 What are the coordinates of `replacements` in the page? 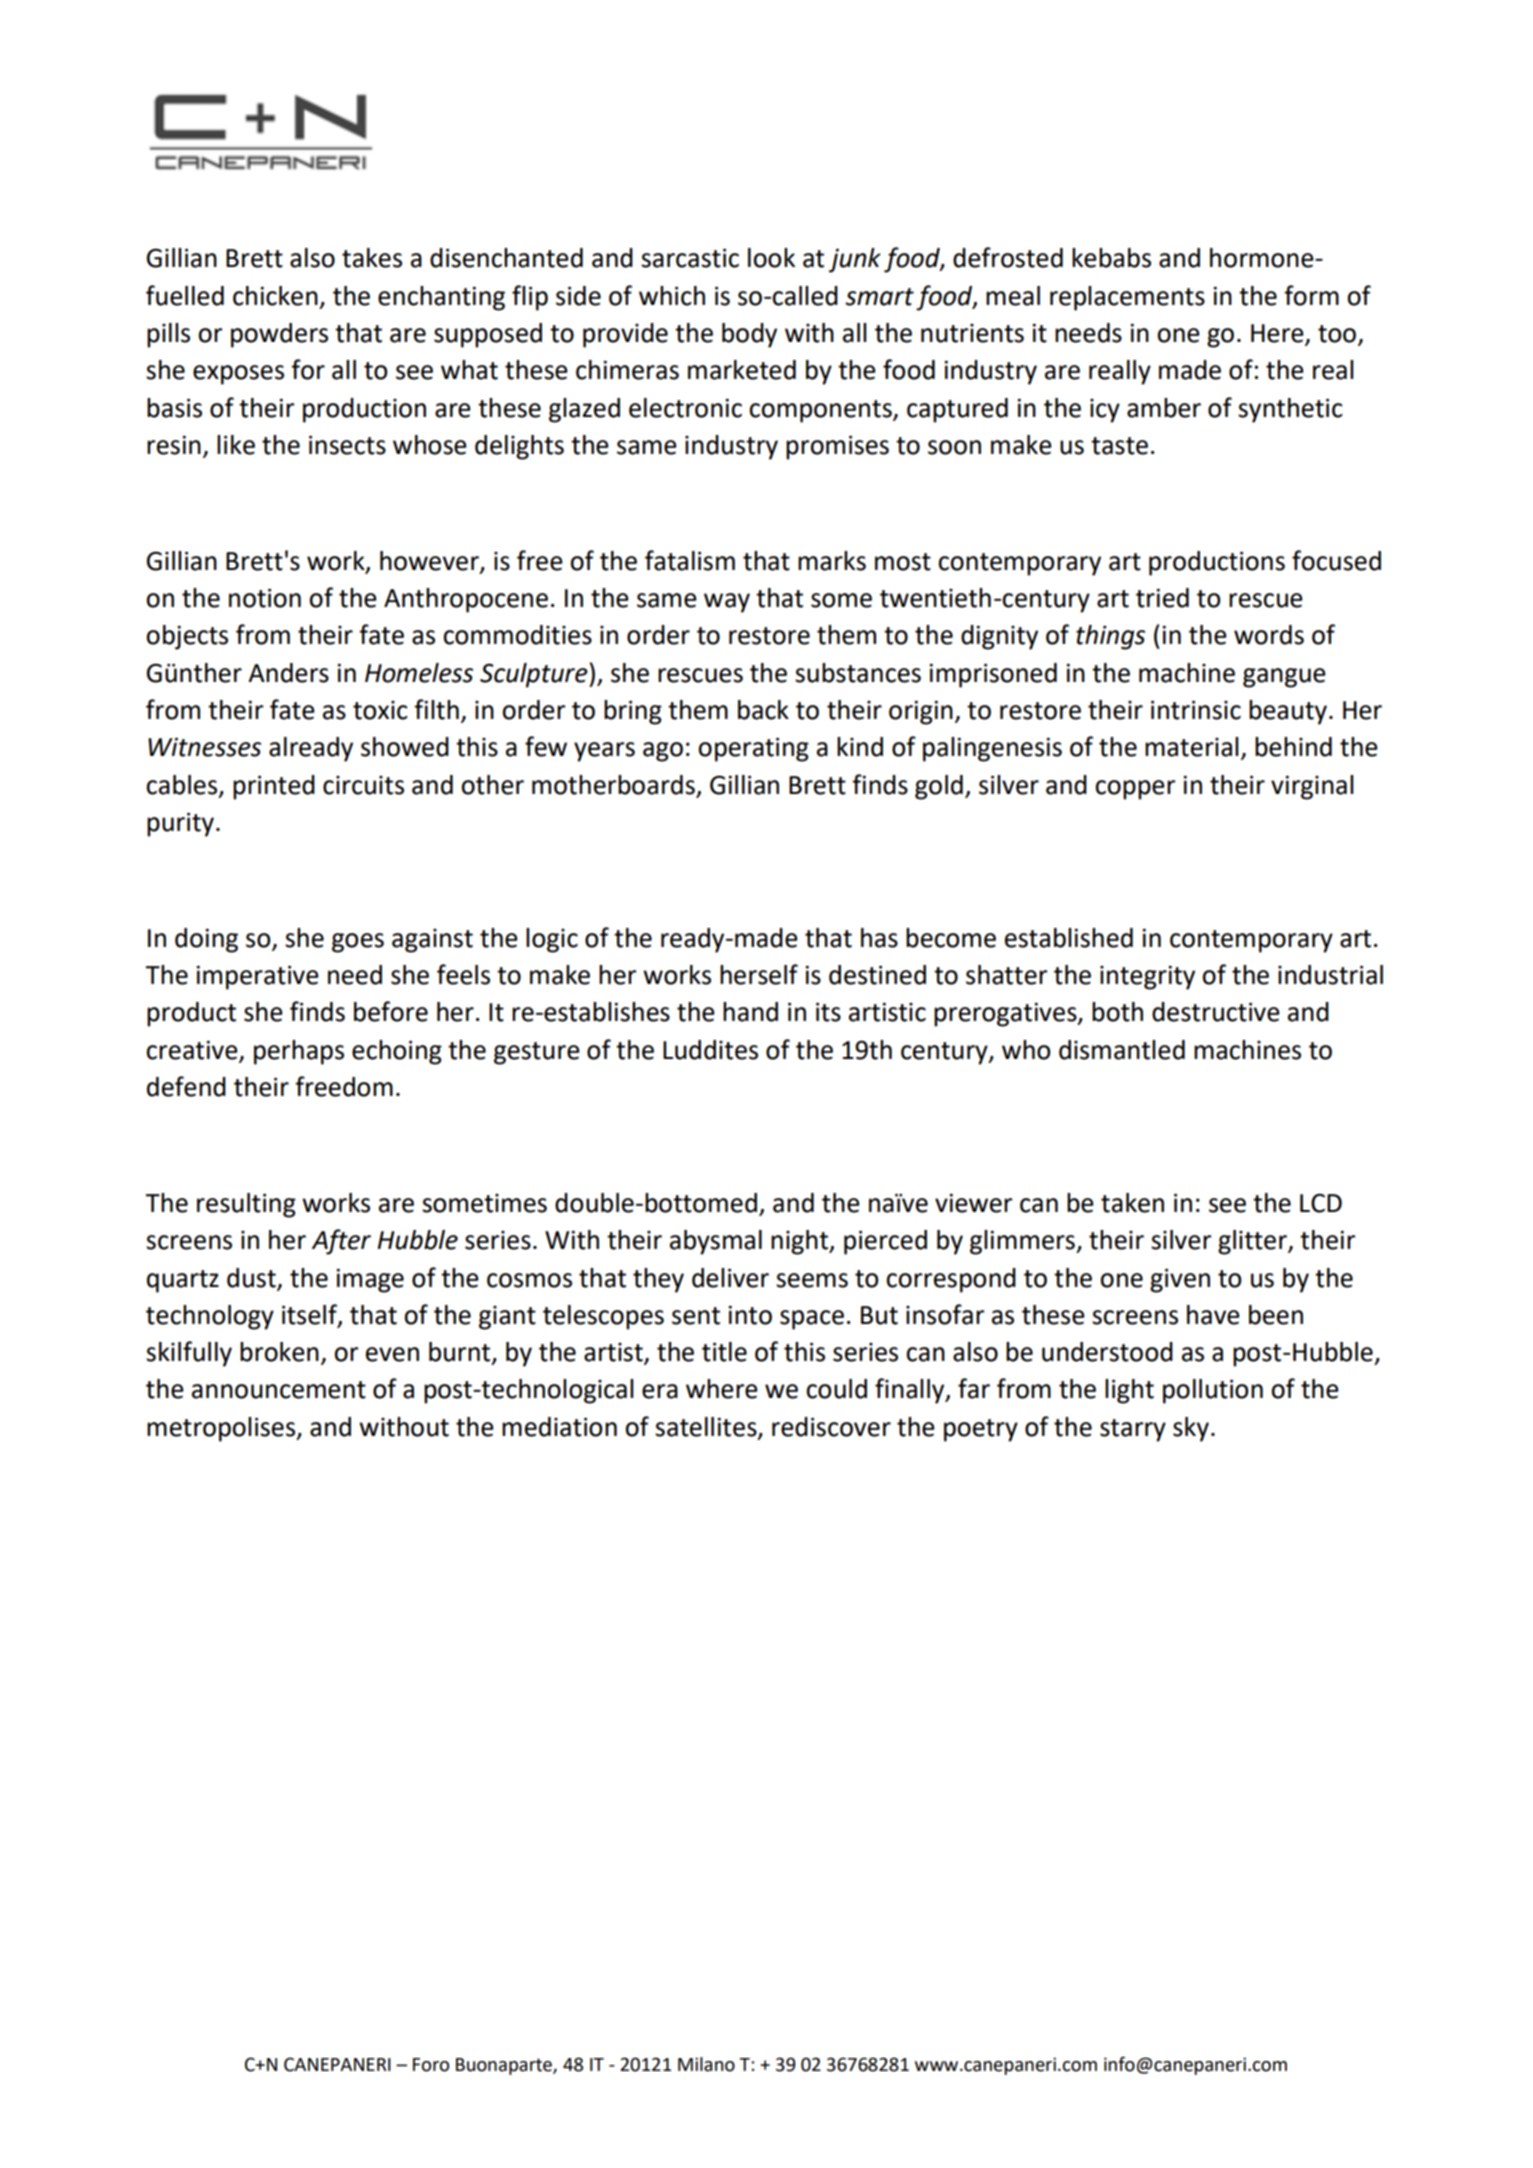 It's located at (1127, 298).
